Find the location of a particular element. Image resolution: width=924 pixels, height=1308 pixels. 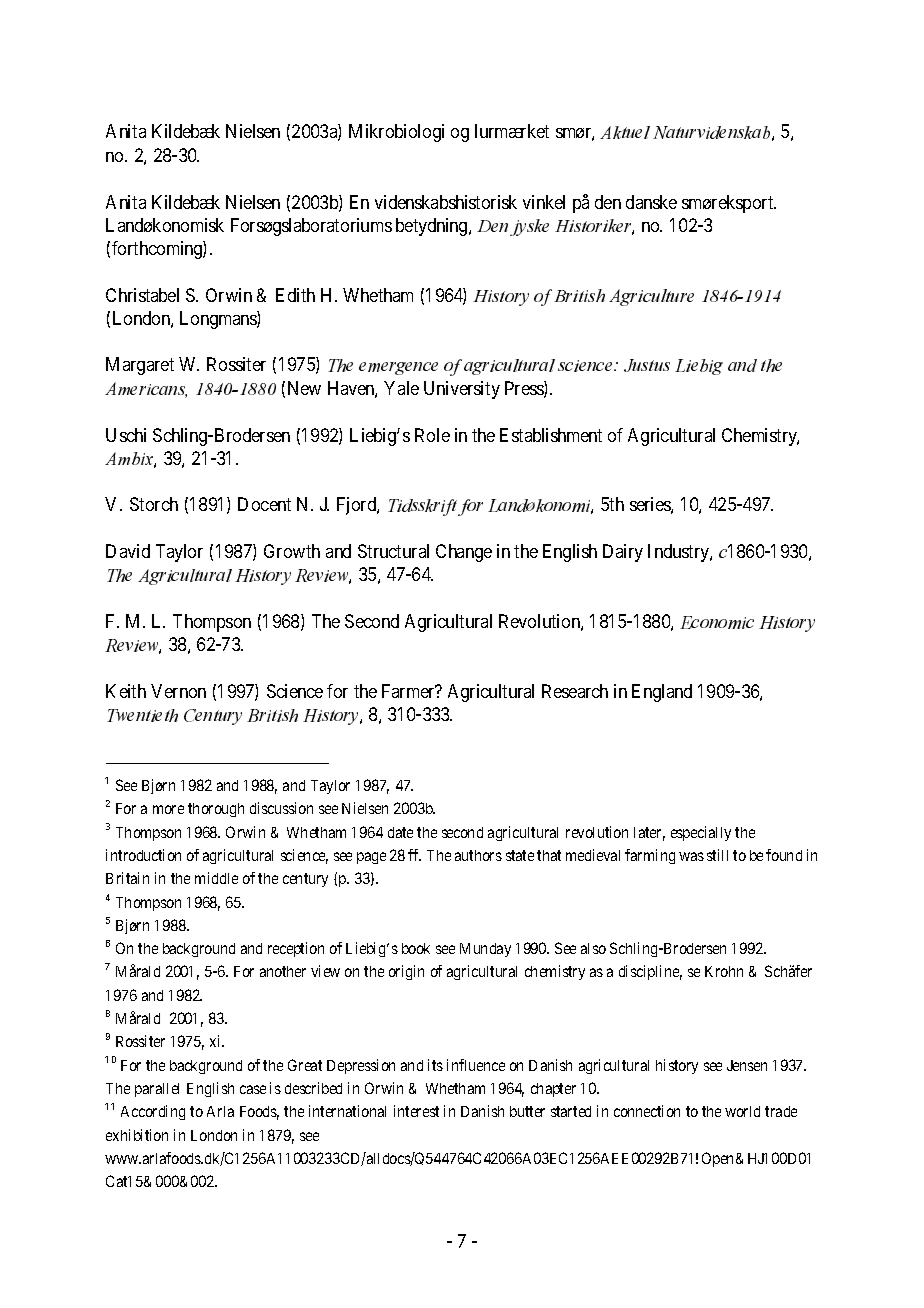

still is located at coordinates (717, 855).
